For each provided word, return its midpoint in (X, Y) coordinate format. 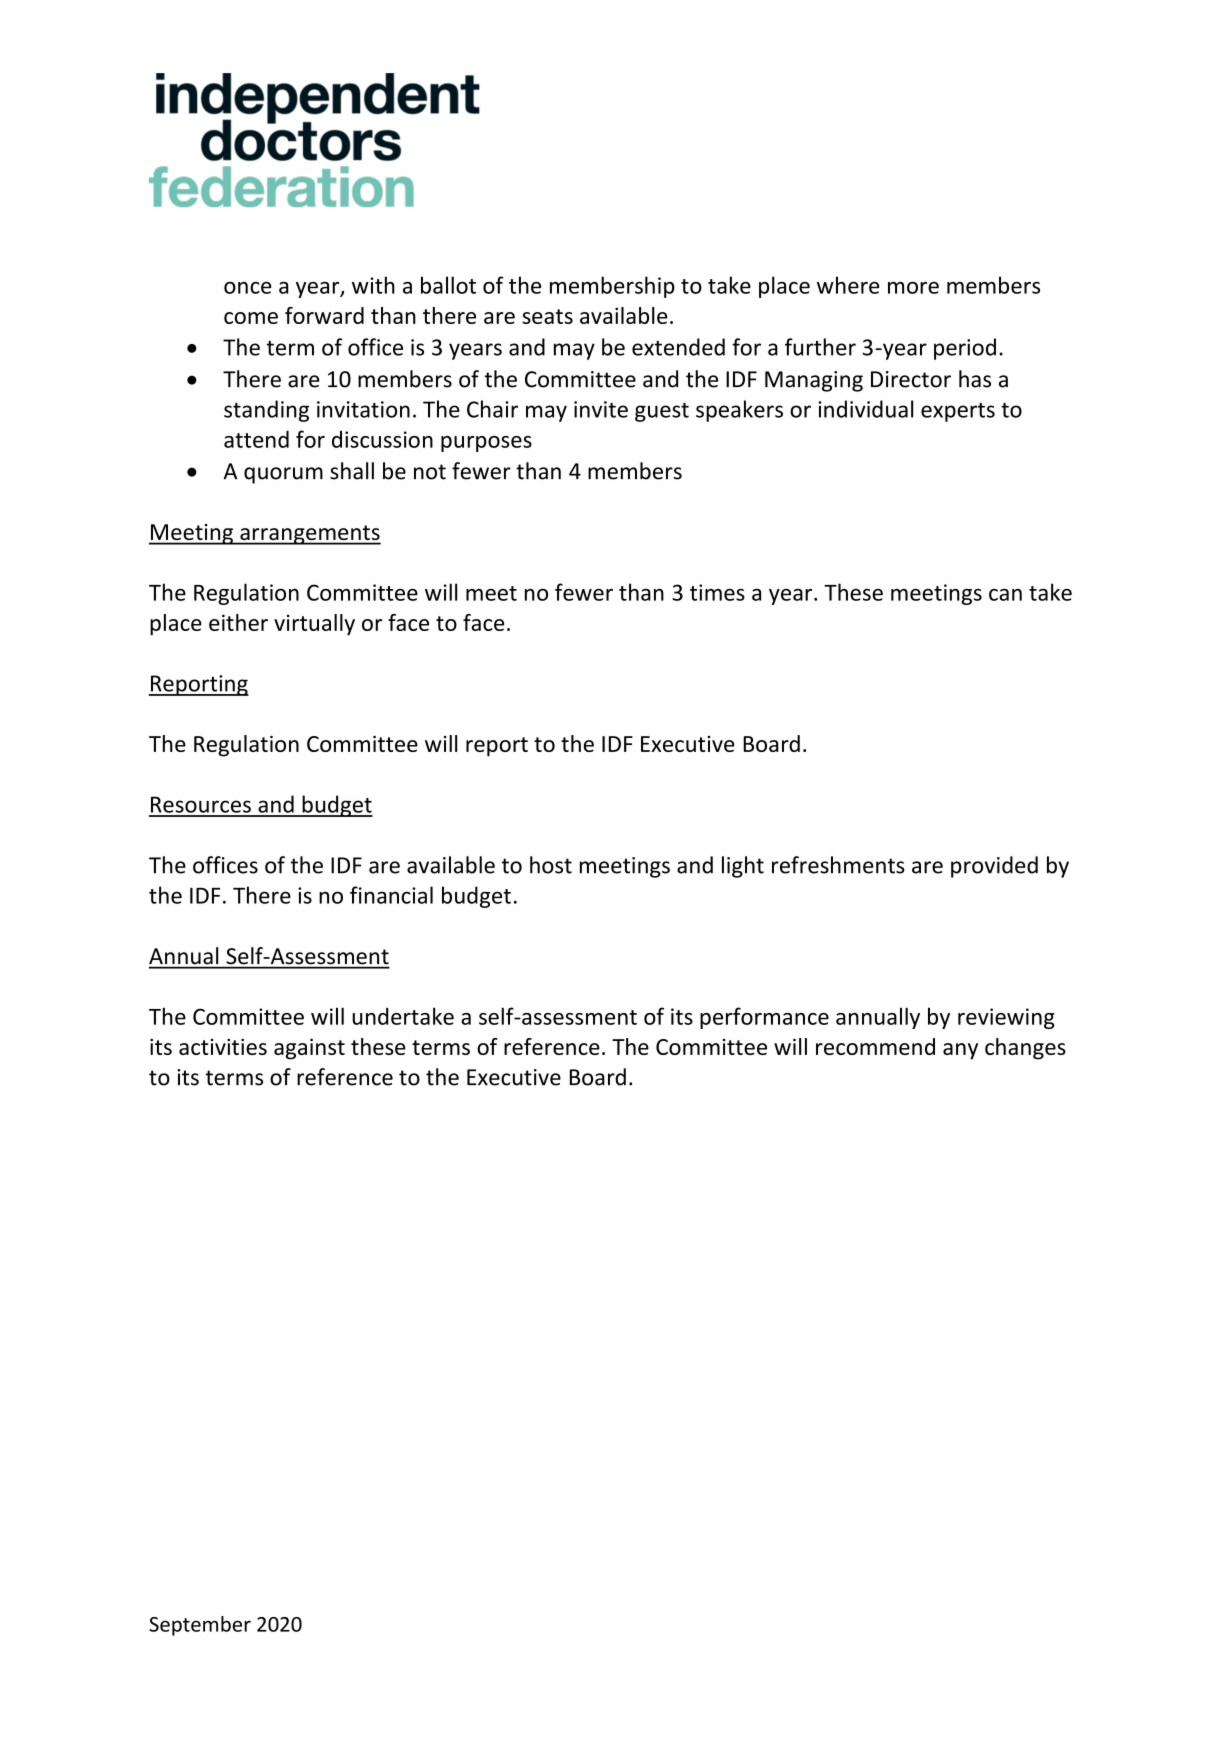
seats (547, 316)
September (200, 1626)
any (960, 1051)
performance (764, 1018)
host (551, 865)
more (913, 288)
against (309, 1049)
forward (324, 315)
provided (994, 867)
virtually (314, 625)
